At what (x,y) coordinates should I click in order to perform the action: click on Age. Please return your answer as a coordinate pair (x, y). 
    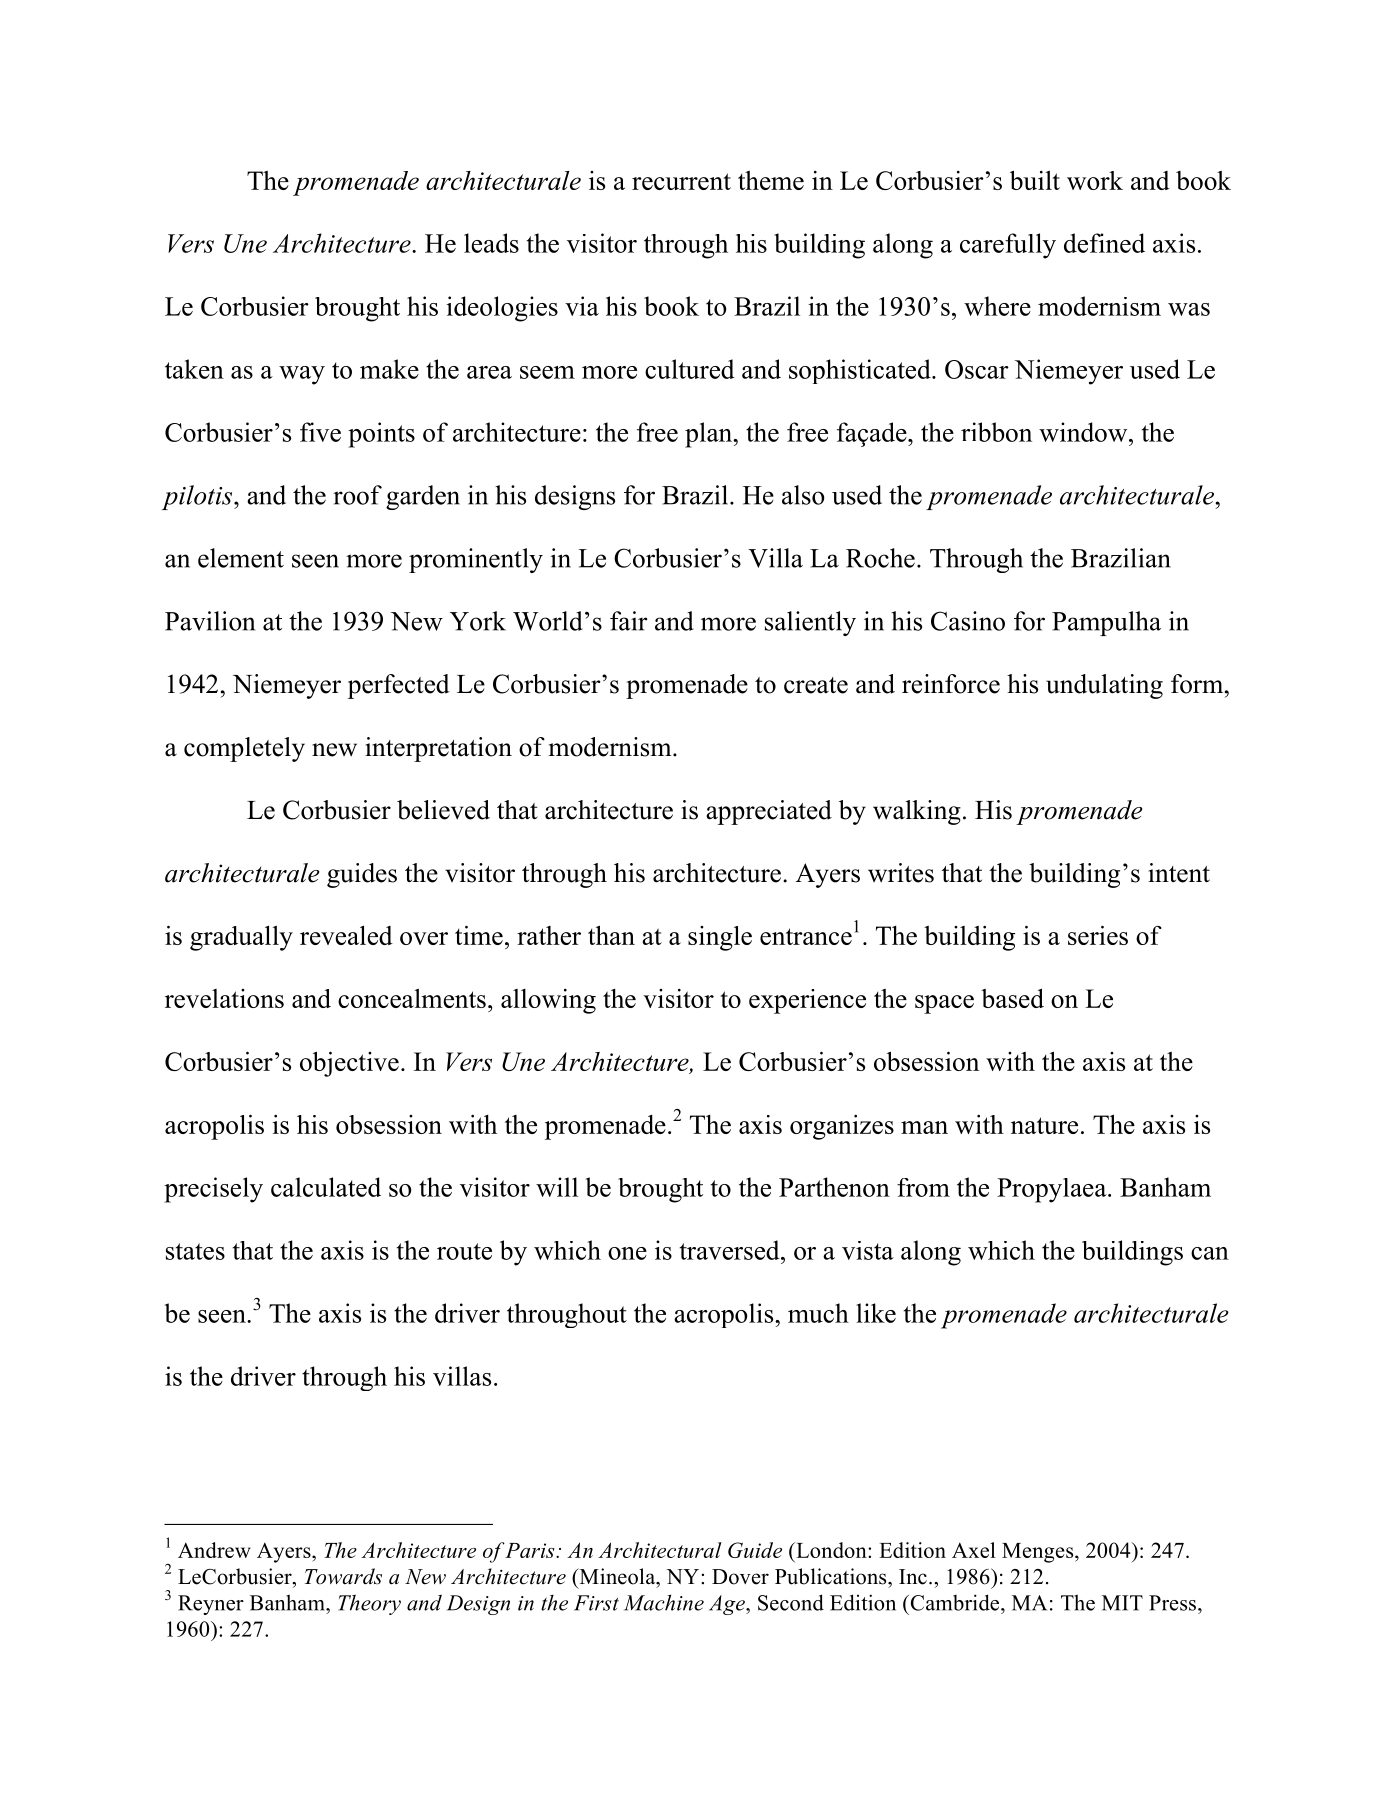
    Looking at the image, I should click on (728, 1605).
